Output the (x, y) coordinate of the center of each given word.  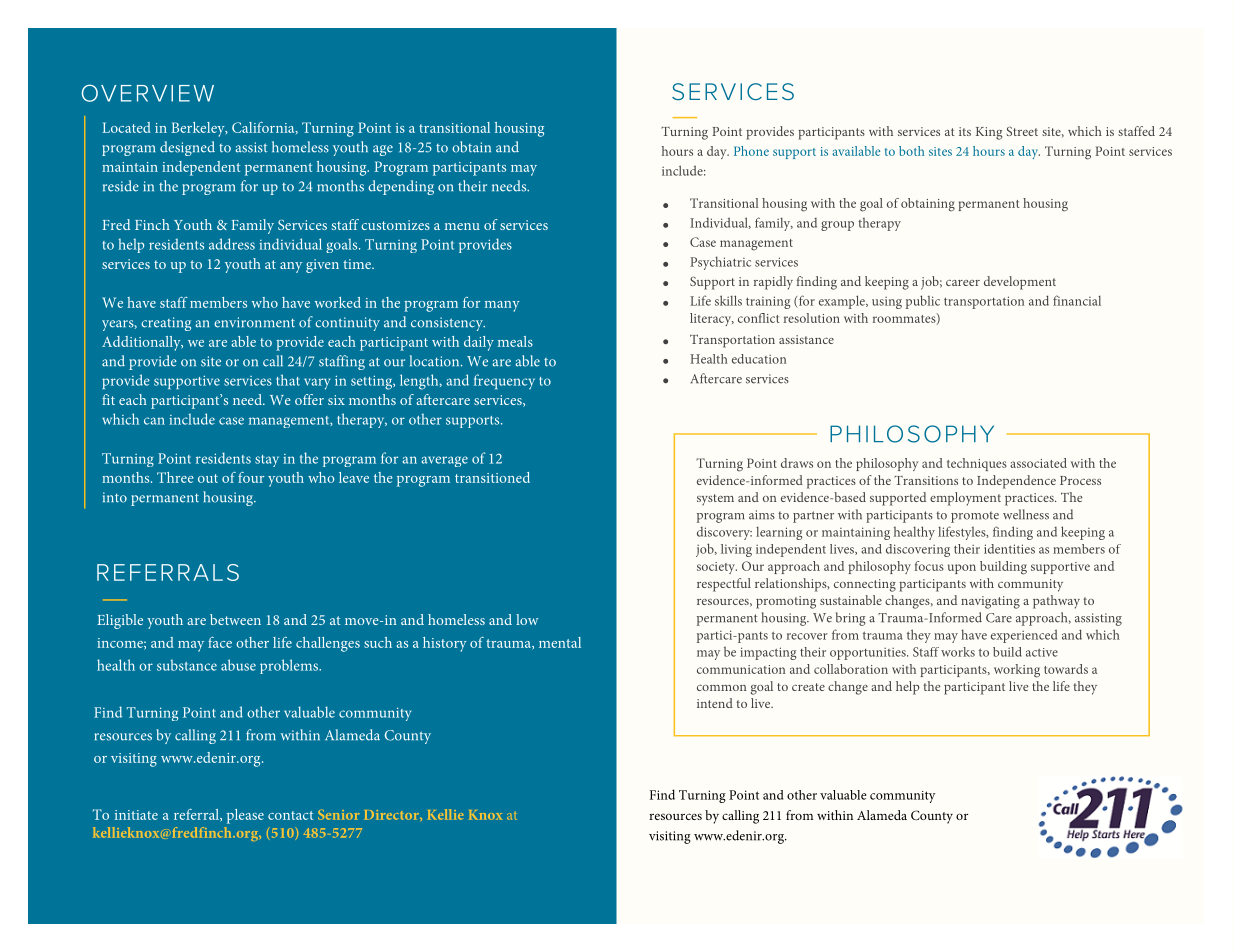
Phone (751, 151)
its (965, 131)
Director (392, 815)
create (808, 687)
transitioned (492, 477)
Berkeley (199, 129)
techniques (977, 464)
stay (267, 461)
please (245, 816)
